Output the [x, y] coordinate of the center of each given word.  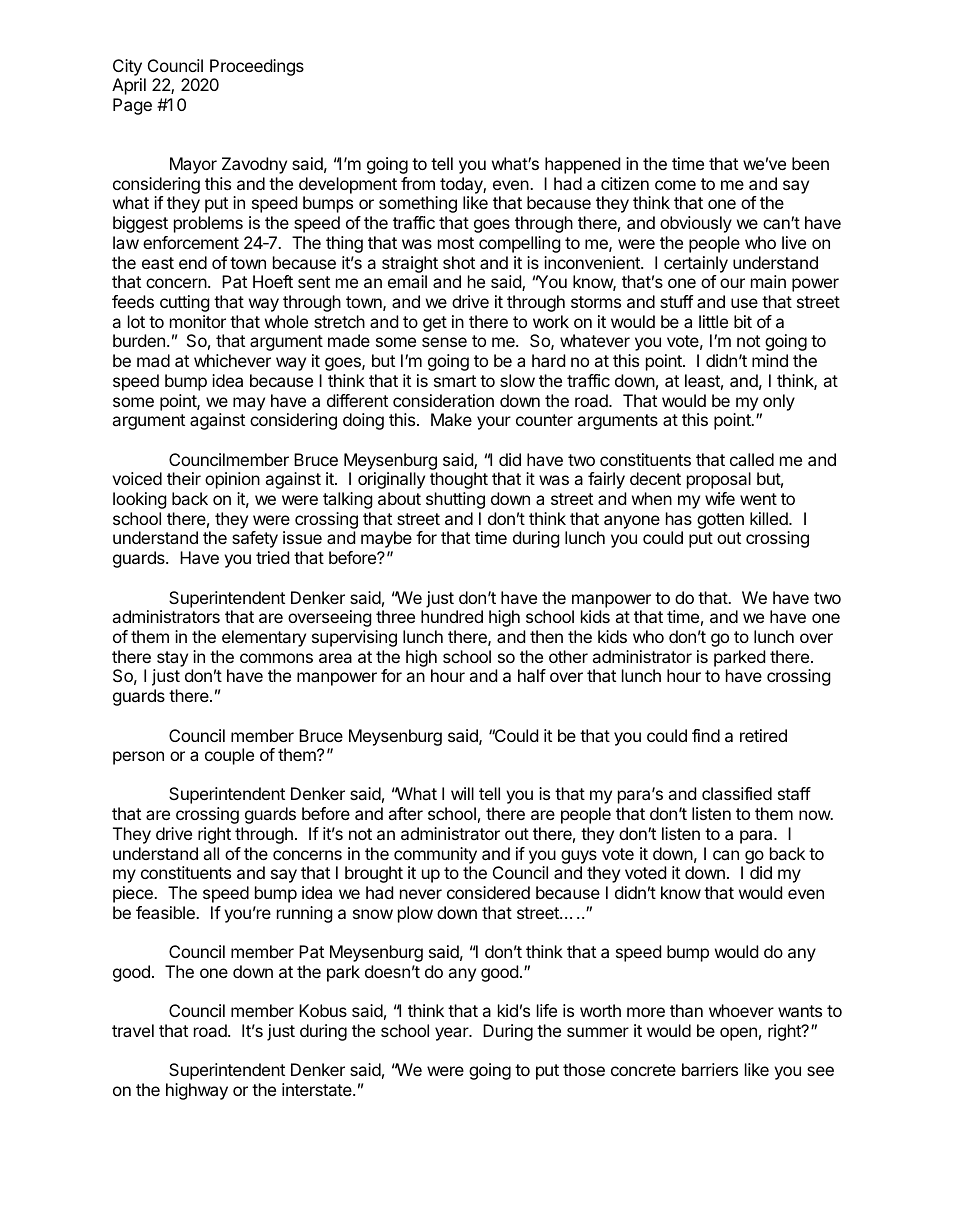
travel [133, 1030]
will [462, 793]
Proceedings [257, 67]
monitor [198, 321]
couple [229, 756]
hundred [452, 616]
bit [743, 321]
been [810, 163]
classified [737, 793]
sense [444, 342]
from [418, 183]
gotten [720, 521]
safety [255, 539]
